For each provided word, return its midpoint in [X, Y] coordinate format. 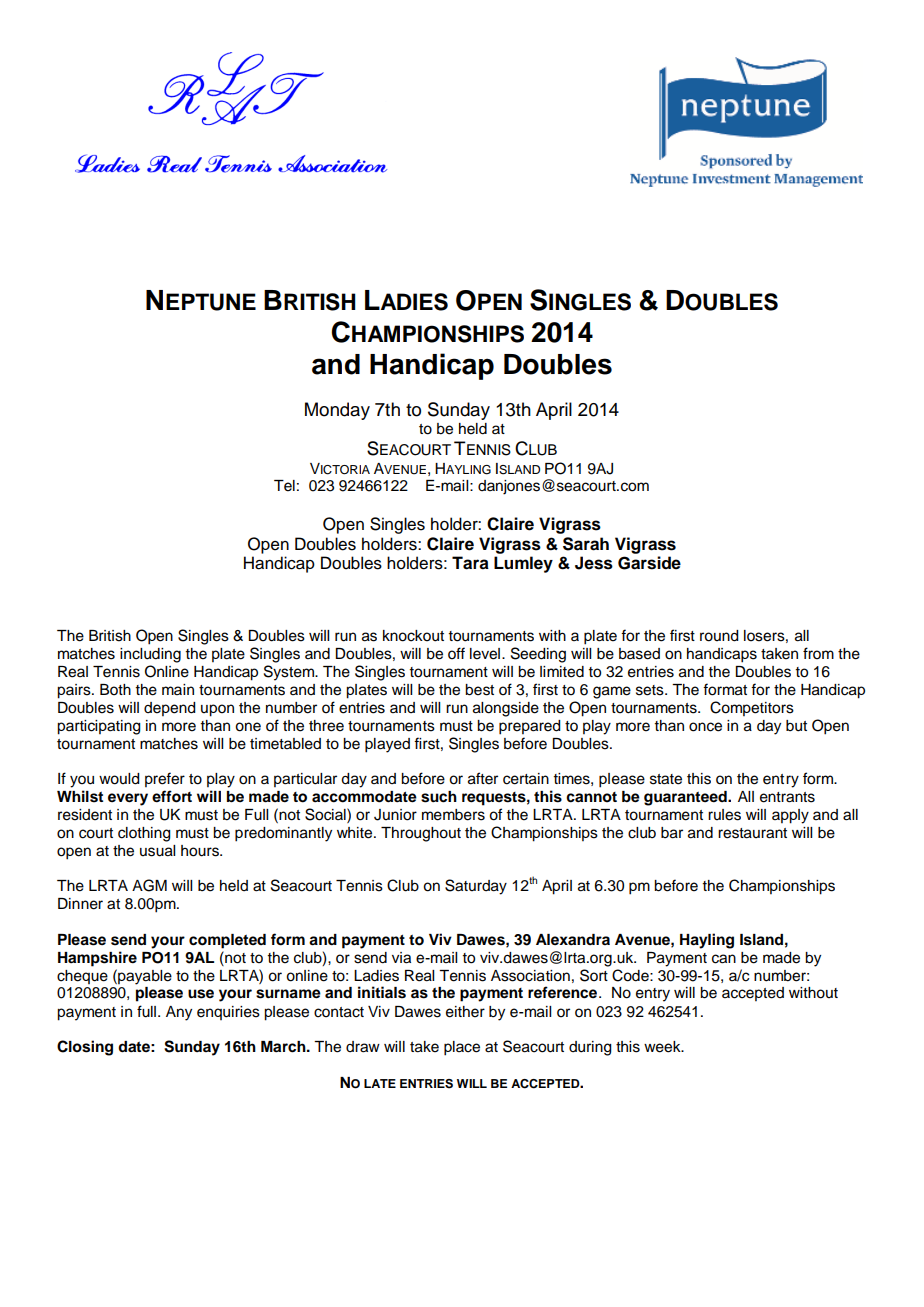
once [705, 727]
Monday [337, 411]
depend [170, 709]
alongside [506, 709]
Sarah [586, 544]
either [465, 1012]
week [663, 1047]
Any [179, 1013]
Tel [284, 486]
